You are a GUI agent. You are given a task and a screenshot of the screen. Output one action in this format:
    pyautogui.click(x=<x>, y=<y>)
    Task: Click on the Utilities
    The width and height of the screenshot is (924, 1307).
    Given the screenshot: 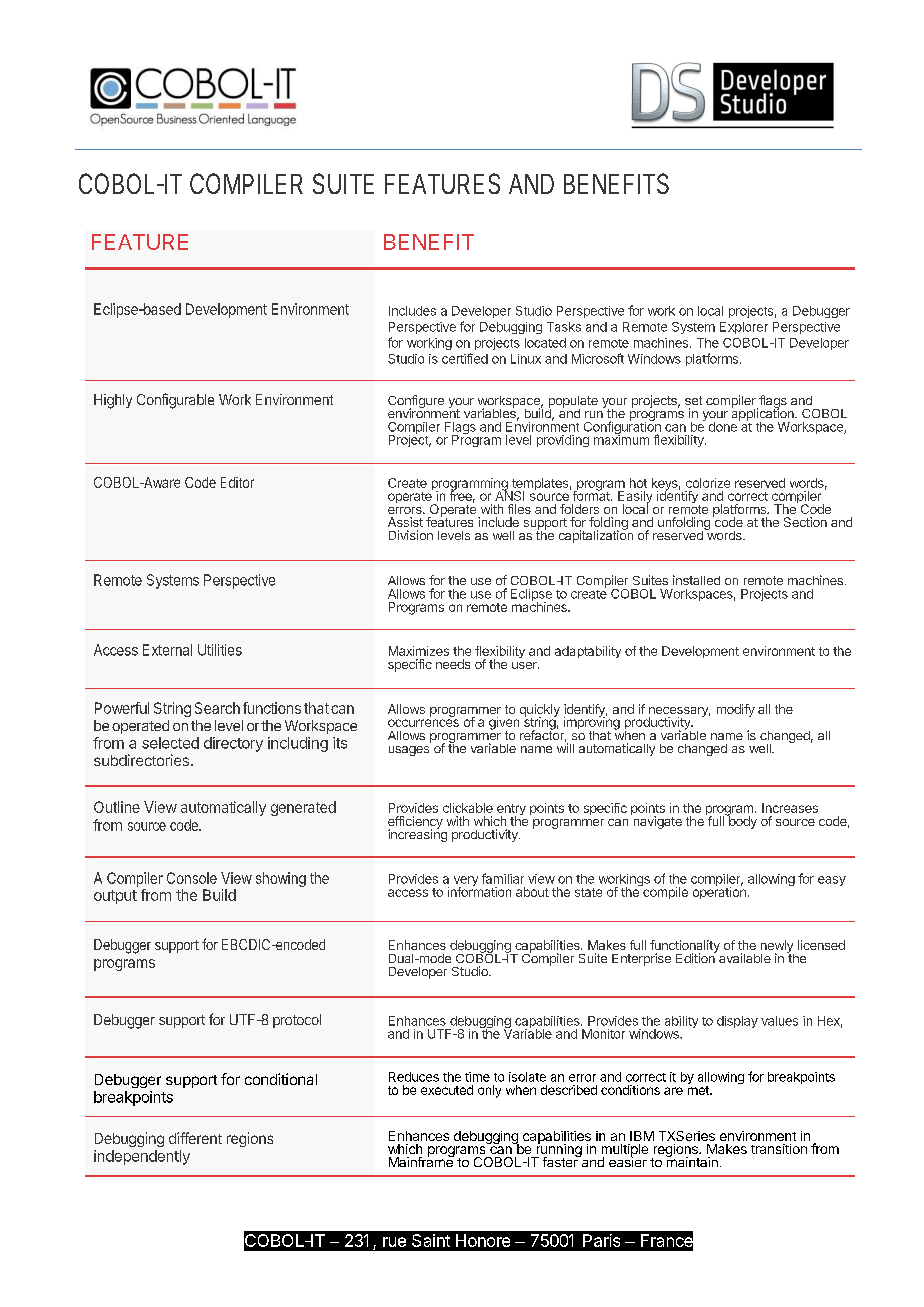 What is the action you would take?
    pyautogui.click(x=220, y=650)
